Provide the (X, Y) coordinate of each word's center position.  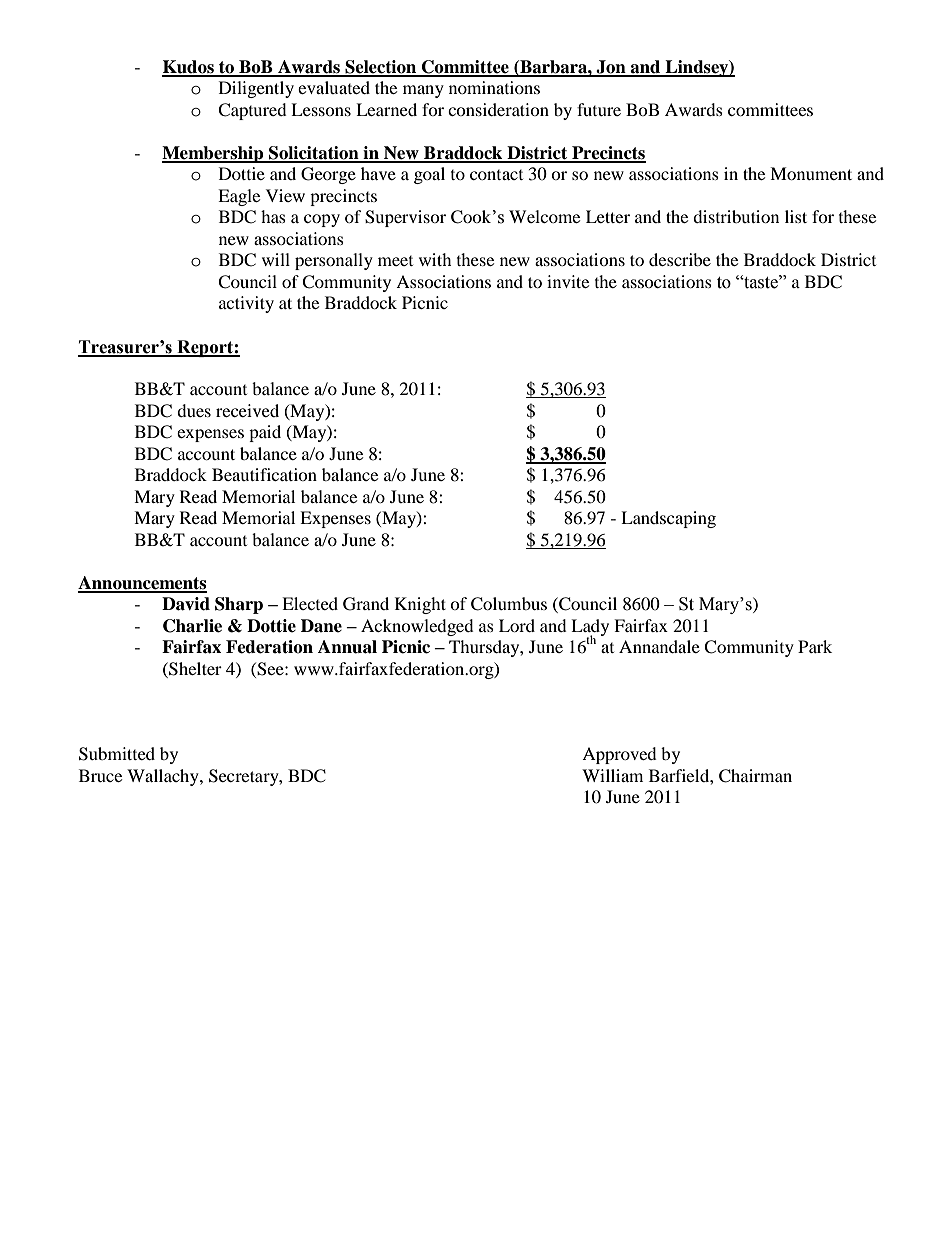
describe (680, 259)
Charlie (192, 626)
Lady (590, 628)
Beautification (264, 474)
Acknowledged (417, 627)
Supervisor (405, 218)
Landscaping (668, 519)
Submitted (117, 754)
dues (194, 410)
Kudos (189, 68)
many (423, 91)
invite (568, 281)
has (273, 216)
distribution (736, 216)
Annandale (659, 646)
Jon (611, 68)
